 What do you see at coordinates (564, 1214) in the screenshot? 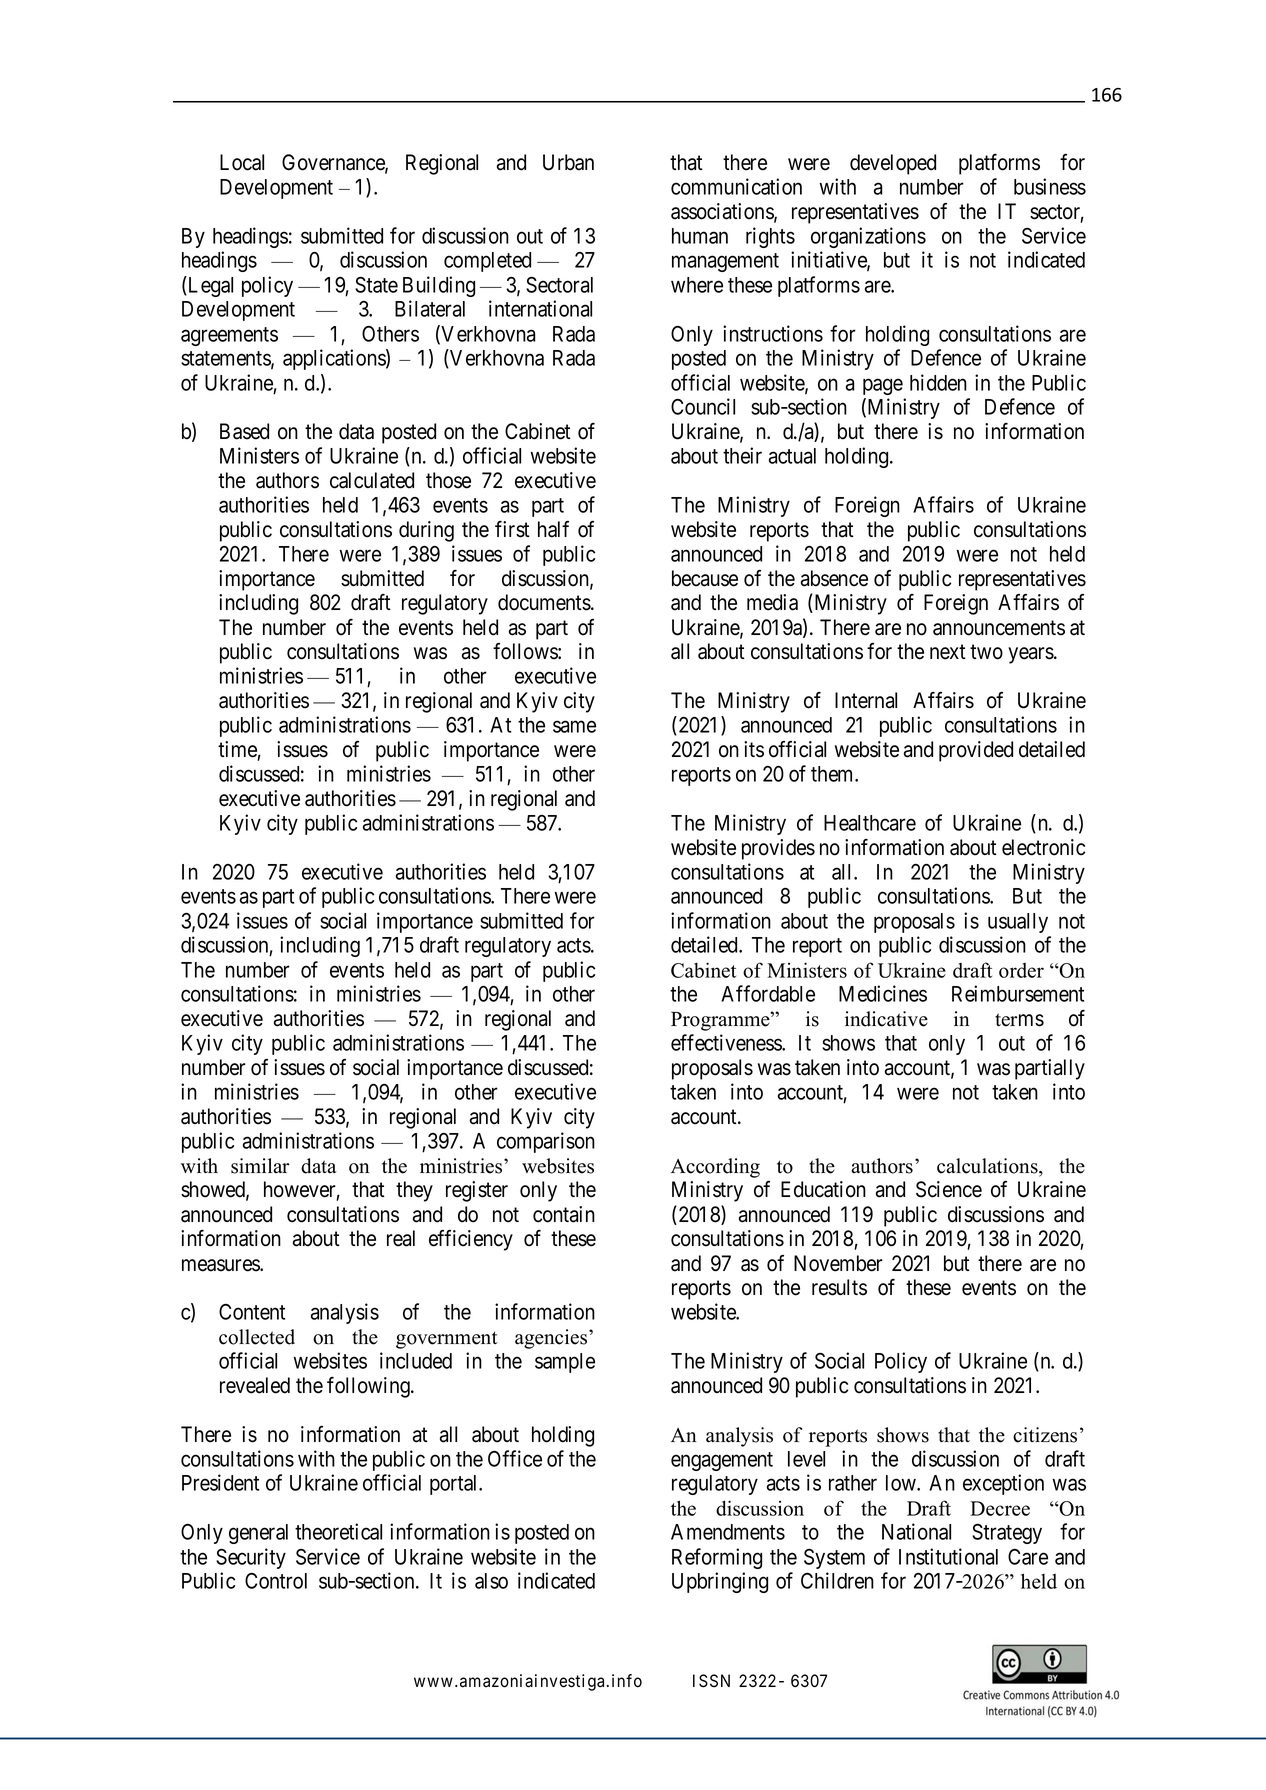
I see `contain` at bounding box center [564, 1214].
